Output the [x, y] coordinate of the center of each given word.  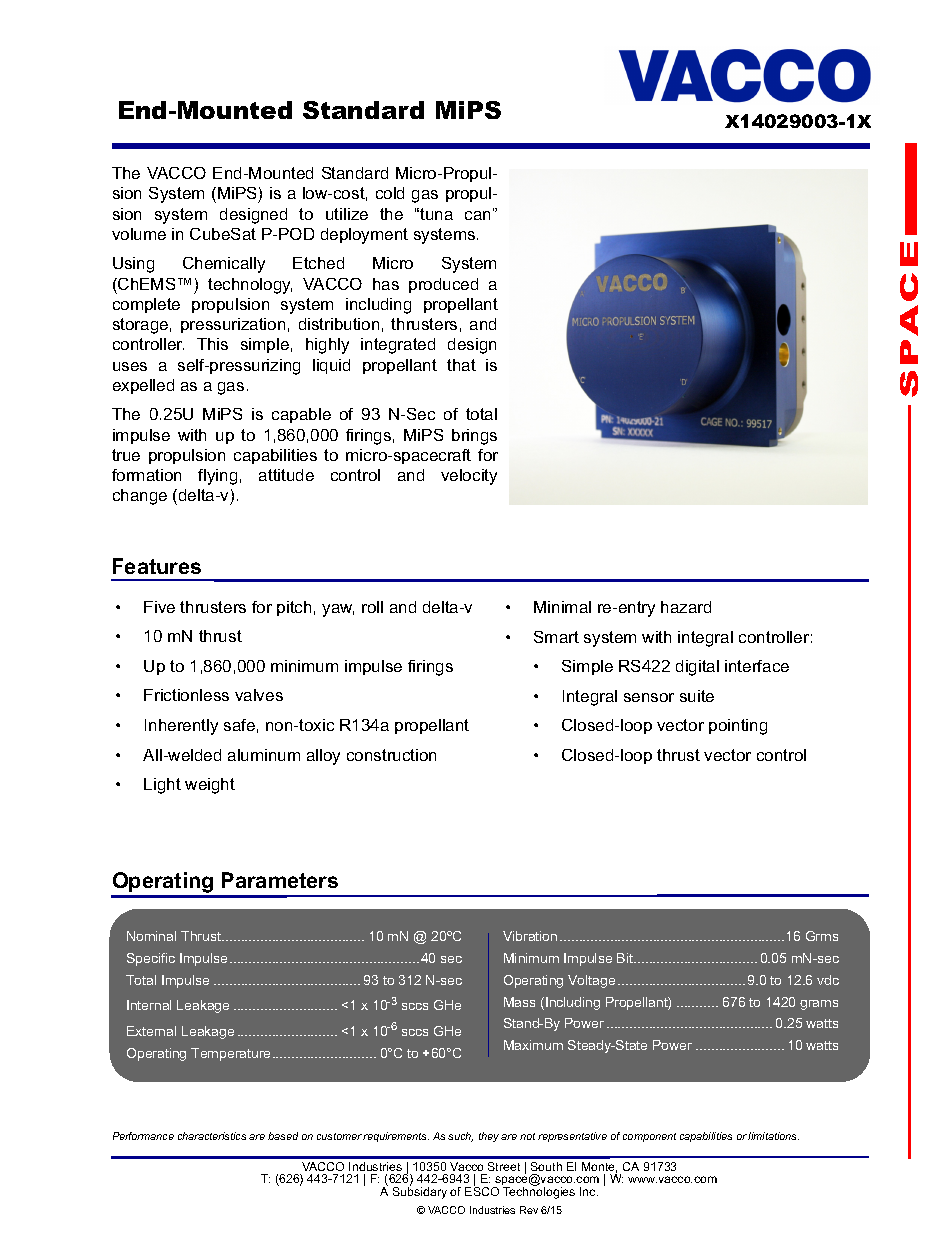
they [489, 1137]
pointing [738, 727]
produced [443, 285]
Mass [519, 1002]
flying [217, 477]
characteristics [212, 1136]
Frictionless [186, 695]
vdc [828, 980]
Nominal [151, 936]
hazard [686, 607]
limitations [773, 1136]
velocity [469, 477]
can [479, 214]
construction [391, 755]
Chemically [224, 265]
